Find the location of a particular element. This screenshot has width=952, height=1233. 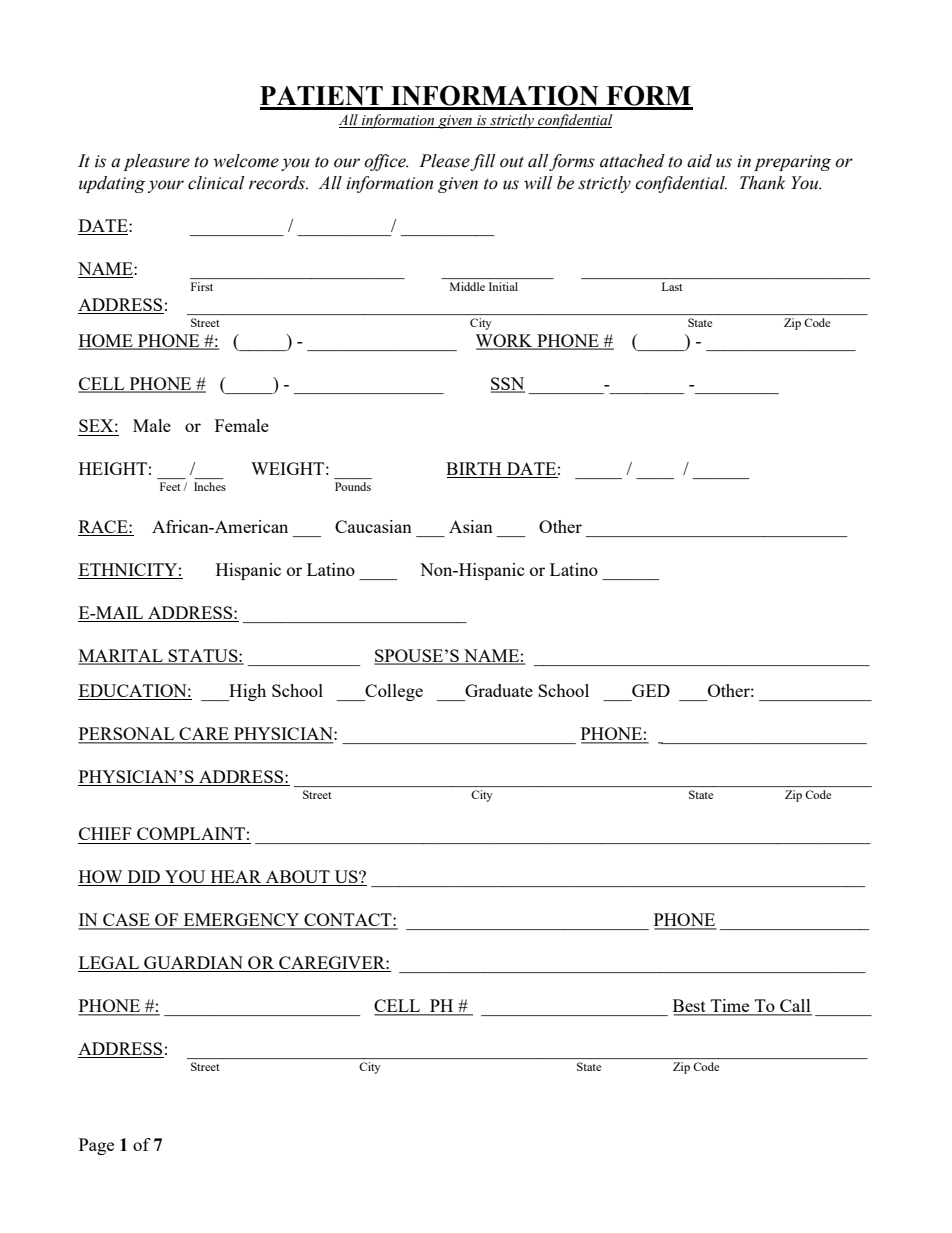

Page is located at coordinates (96, 1146).
